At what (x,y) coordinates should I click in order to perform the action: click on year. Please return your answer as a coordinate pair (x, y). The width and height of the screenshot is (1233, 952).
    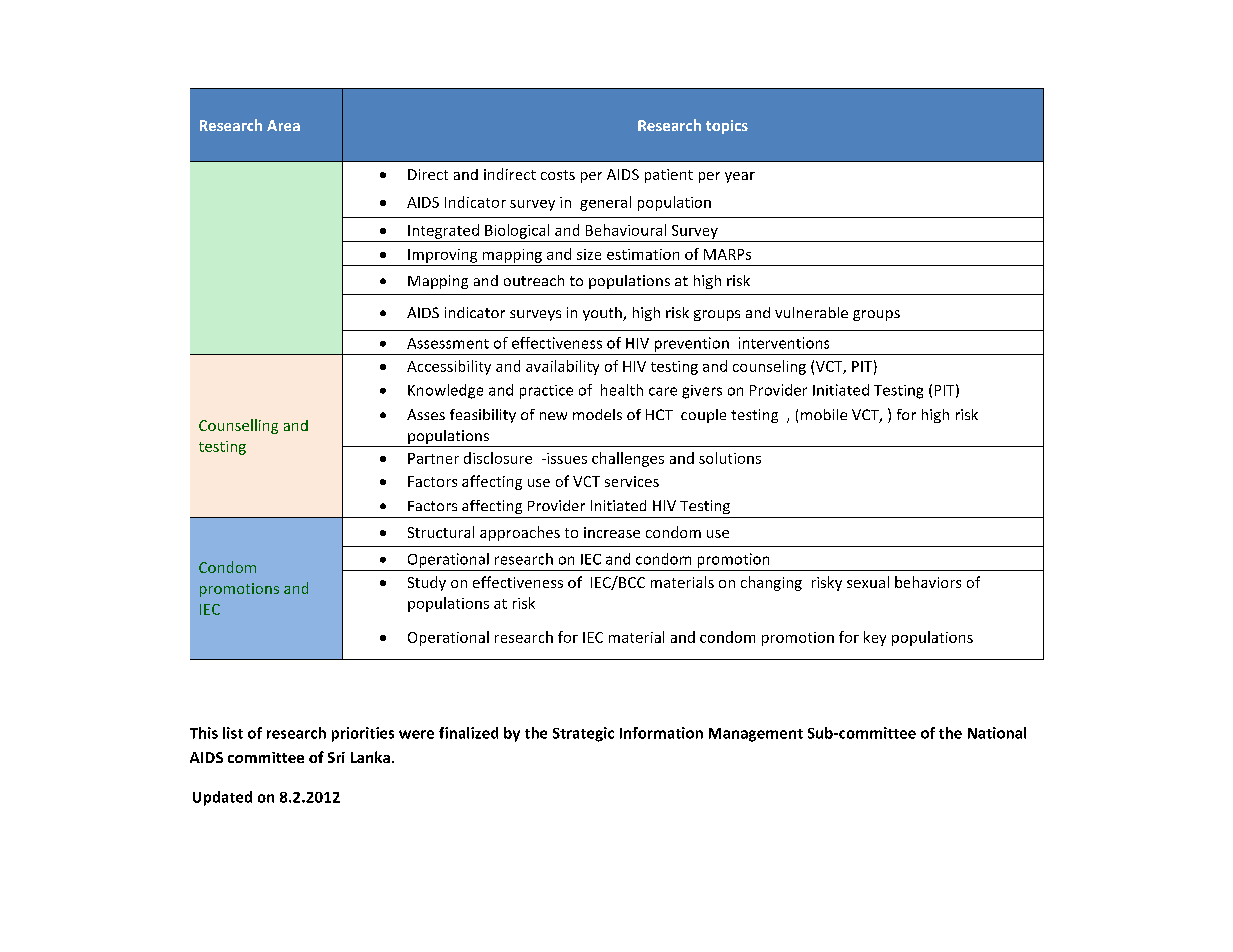
    Looking at the image, I should click on (740, 177).
